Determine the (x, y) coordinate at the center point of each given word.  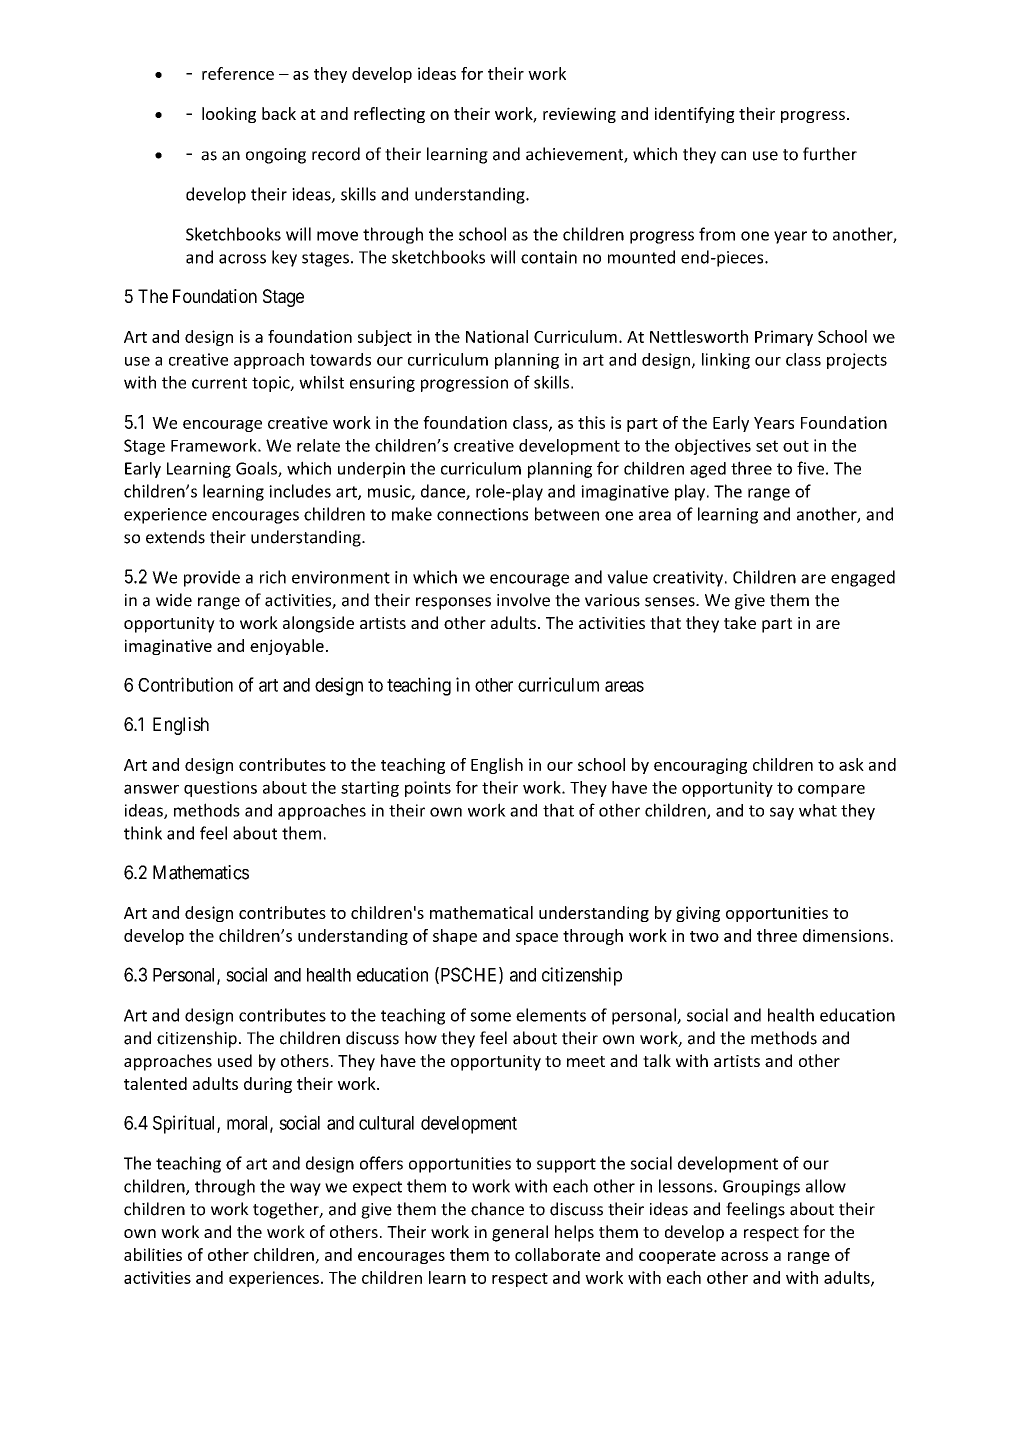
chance (497, 1209)
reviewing (579, 115)
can (733, 156)
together (287, 1210)
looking (229, 115)
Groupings (761, 1188)
